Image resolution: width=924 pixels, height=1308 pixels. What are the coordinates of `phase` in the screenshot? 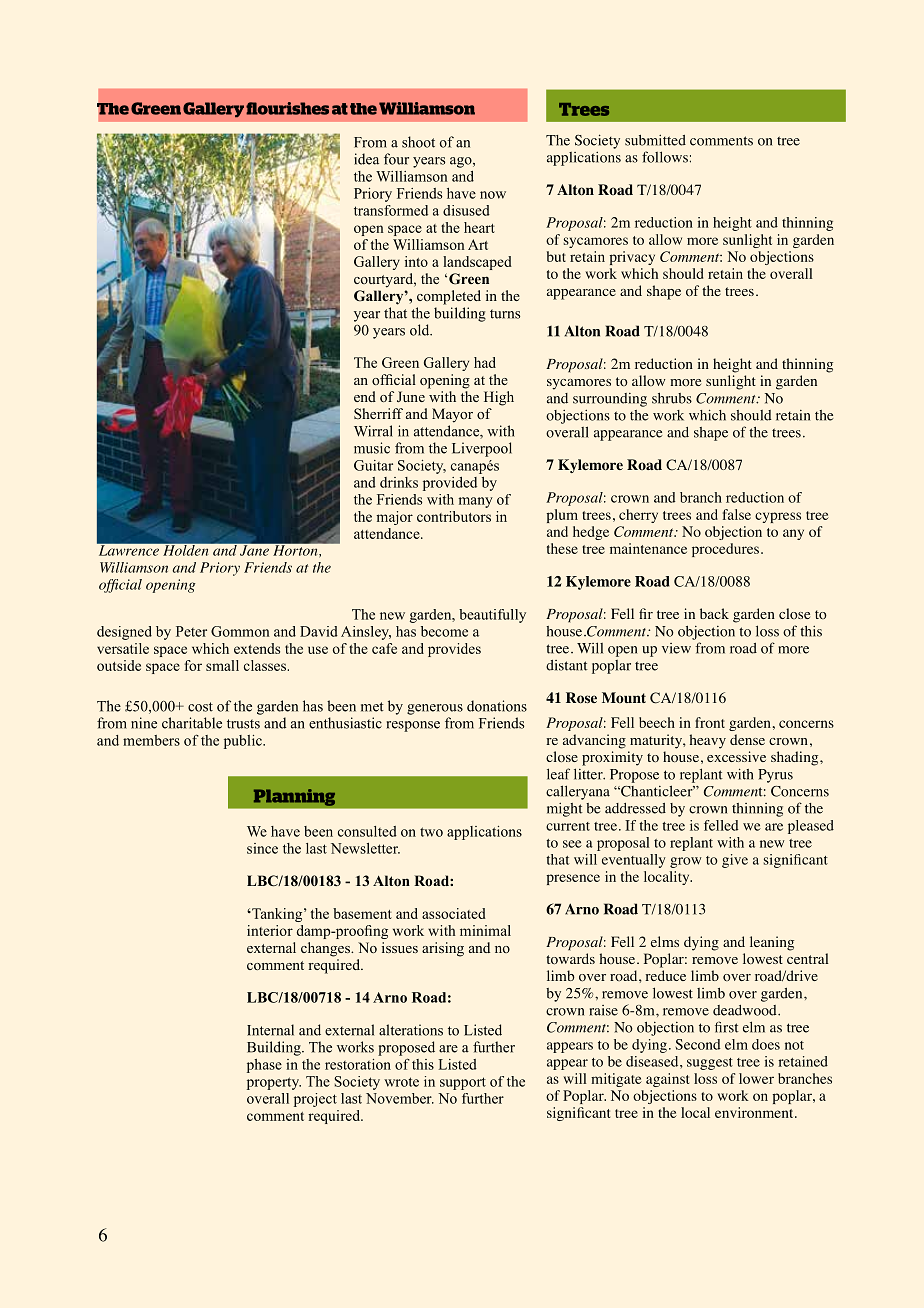 It's located at (264, 1066).
